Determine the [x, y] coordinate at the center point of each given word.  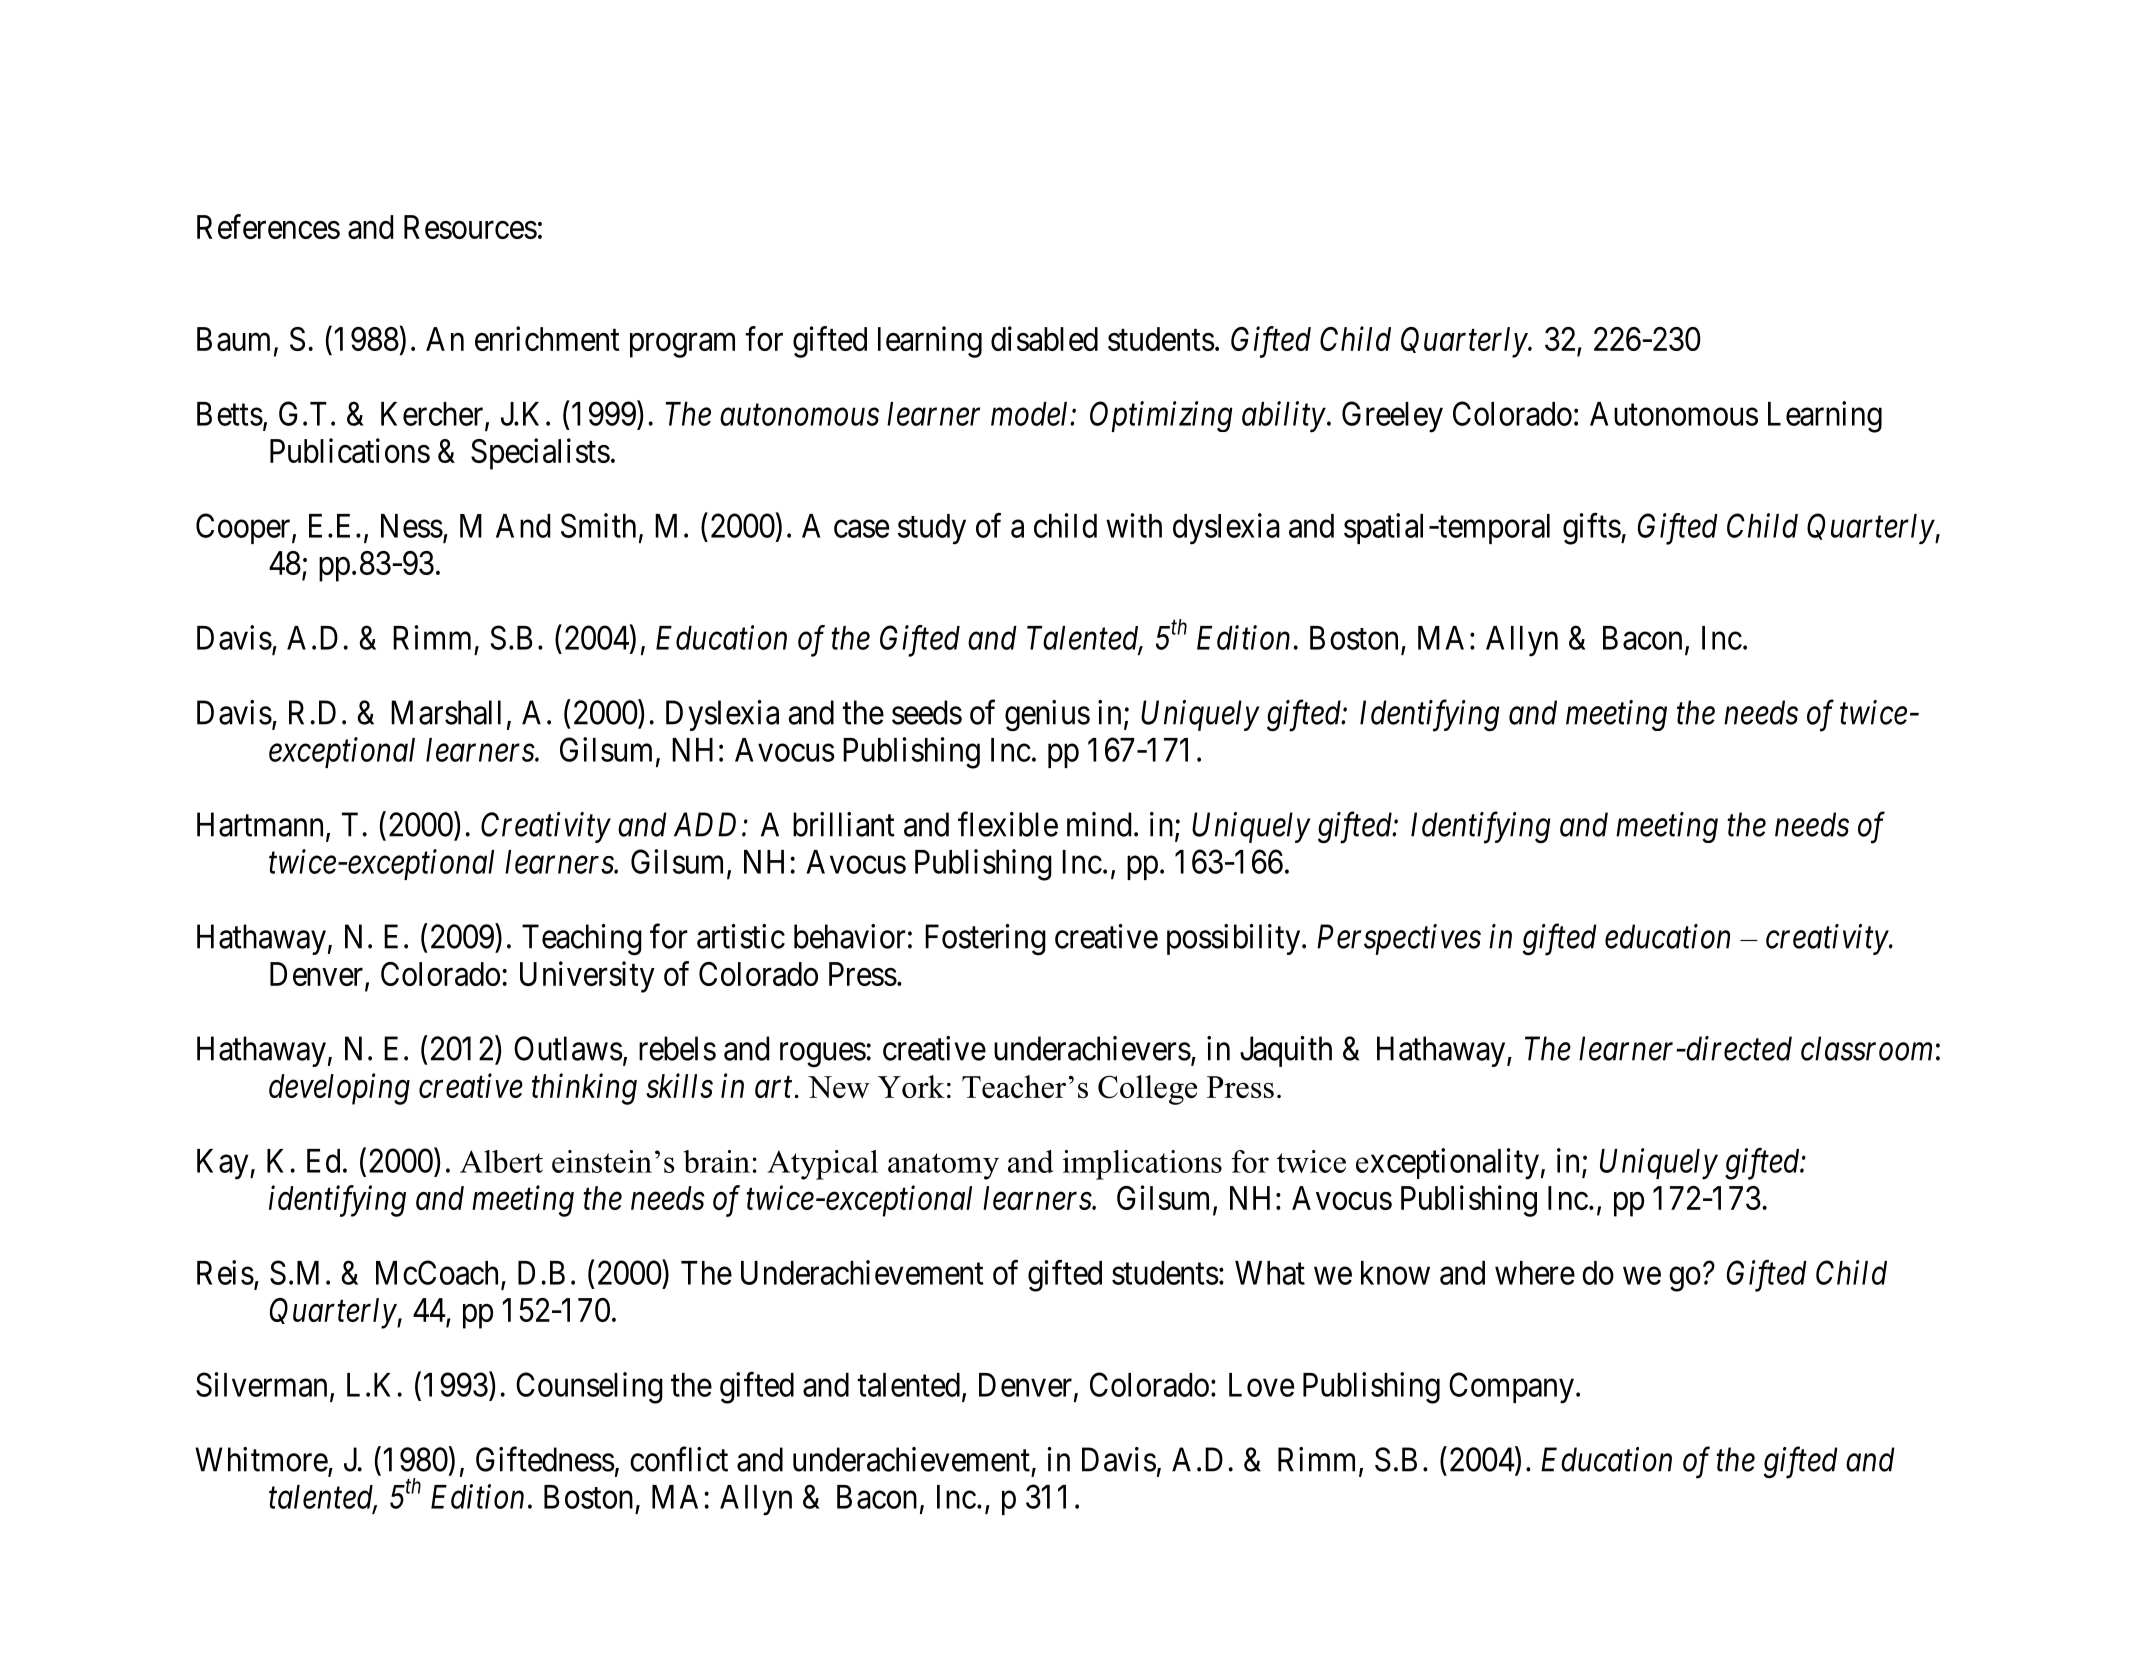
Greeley [1392, 417]
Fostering [985, 940]
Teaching [582, 940]
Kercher [433, 415]
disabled [1044, 338]
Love [1261, 1385]
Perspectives [1399, 940]
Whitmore [262, 1460]
